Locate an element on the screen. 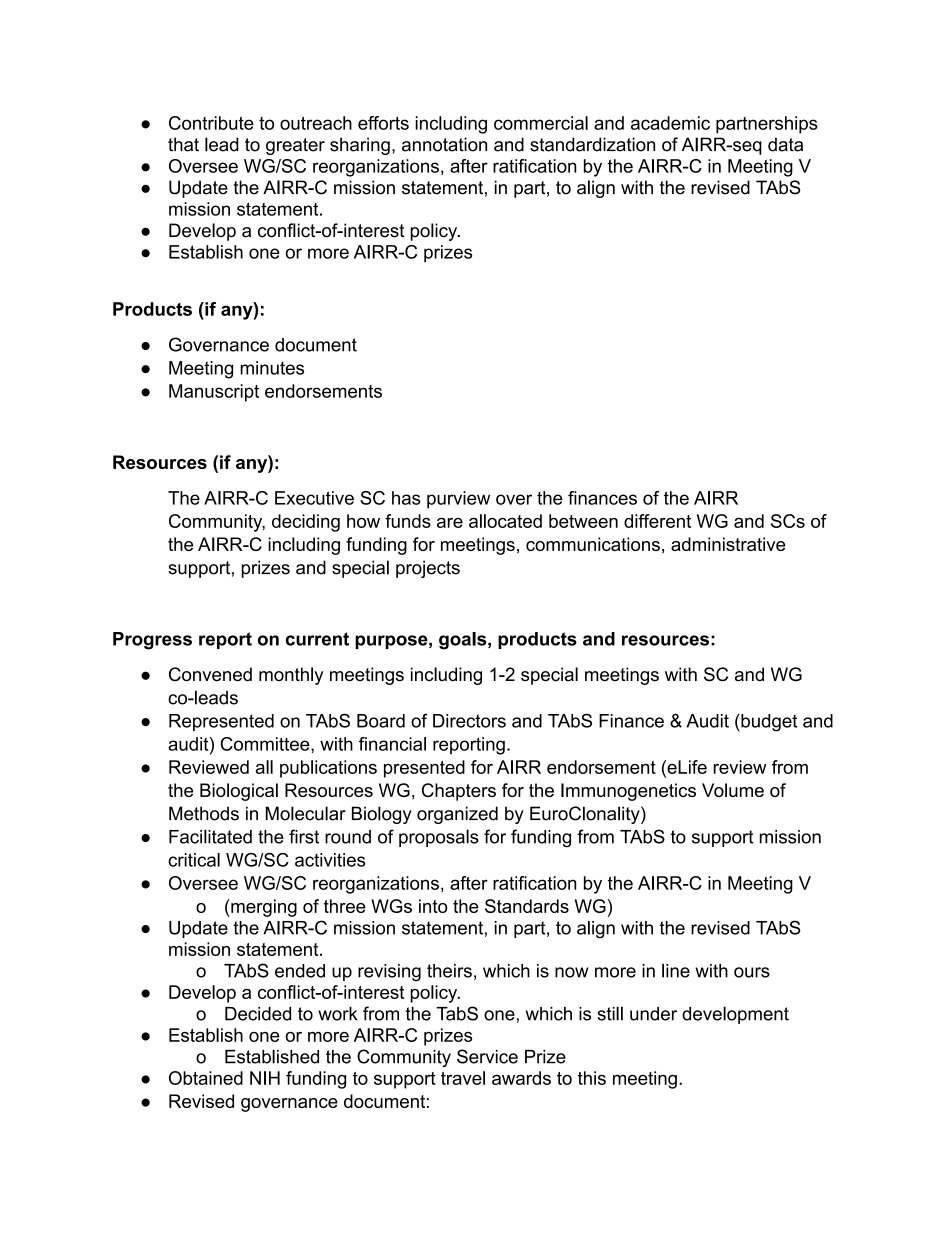 The image size is (952, 1233). different is located at coordinates (657, 521).
